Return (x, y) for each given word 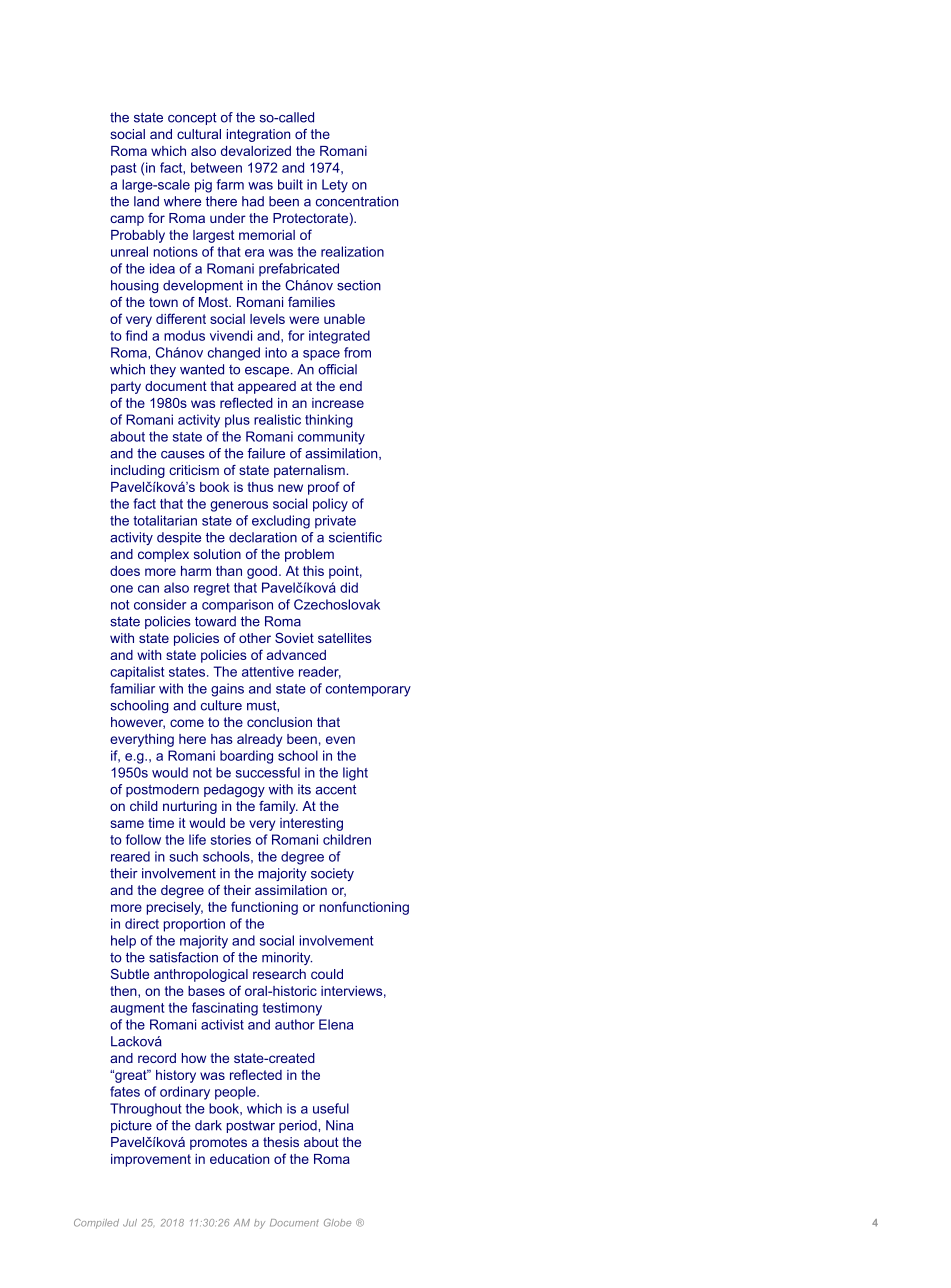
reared (130, 856)
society (332, 874)
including (138, 471)
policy (330, 505)
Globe (337, 1223)
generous (239, 506)
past (124, 169)
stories (231, 839)
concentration (357, 201)
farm (230, 184)
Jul (130, 1223)
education (239, 1159)
